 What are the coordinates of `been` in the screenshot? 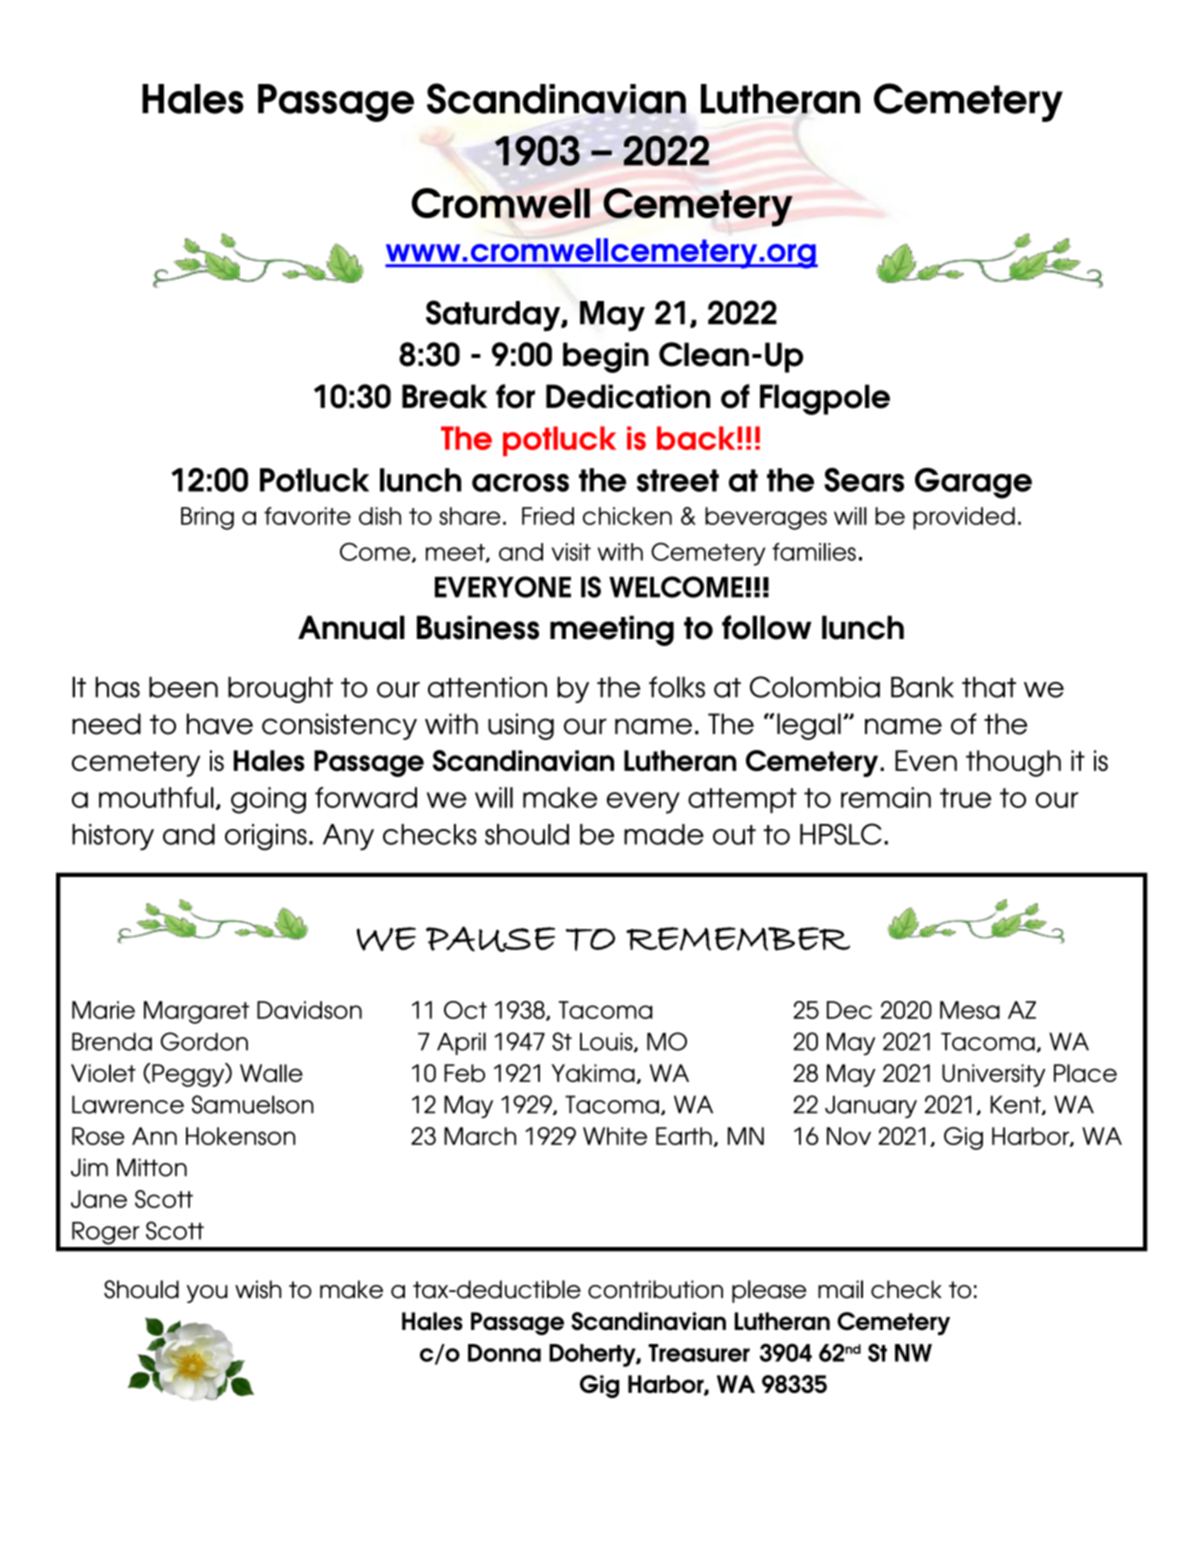 It's located at (183, 687).
